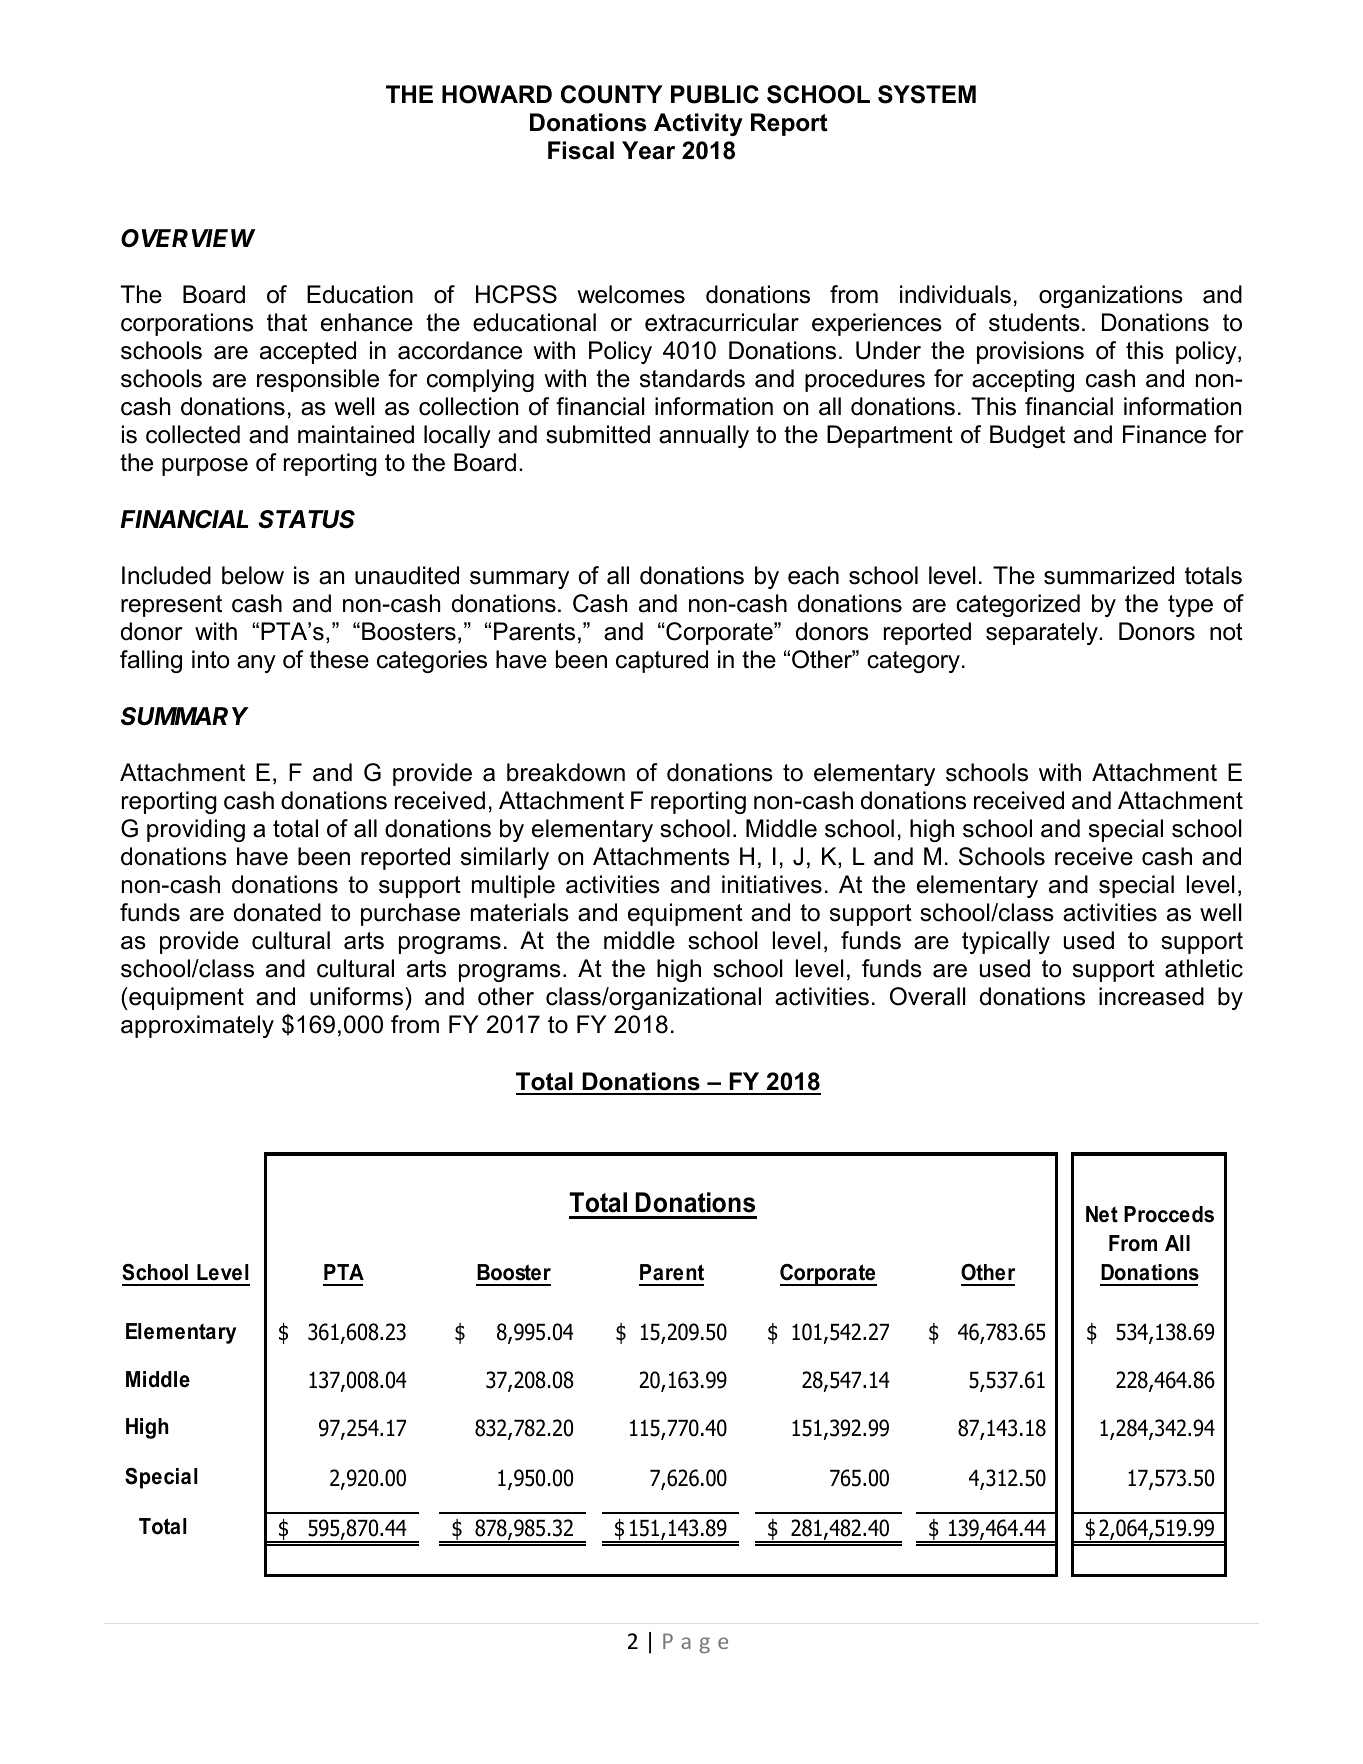  I want to click on summarized, so click(1109, 575).
